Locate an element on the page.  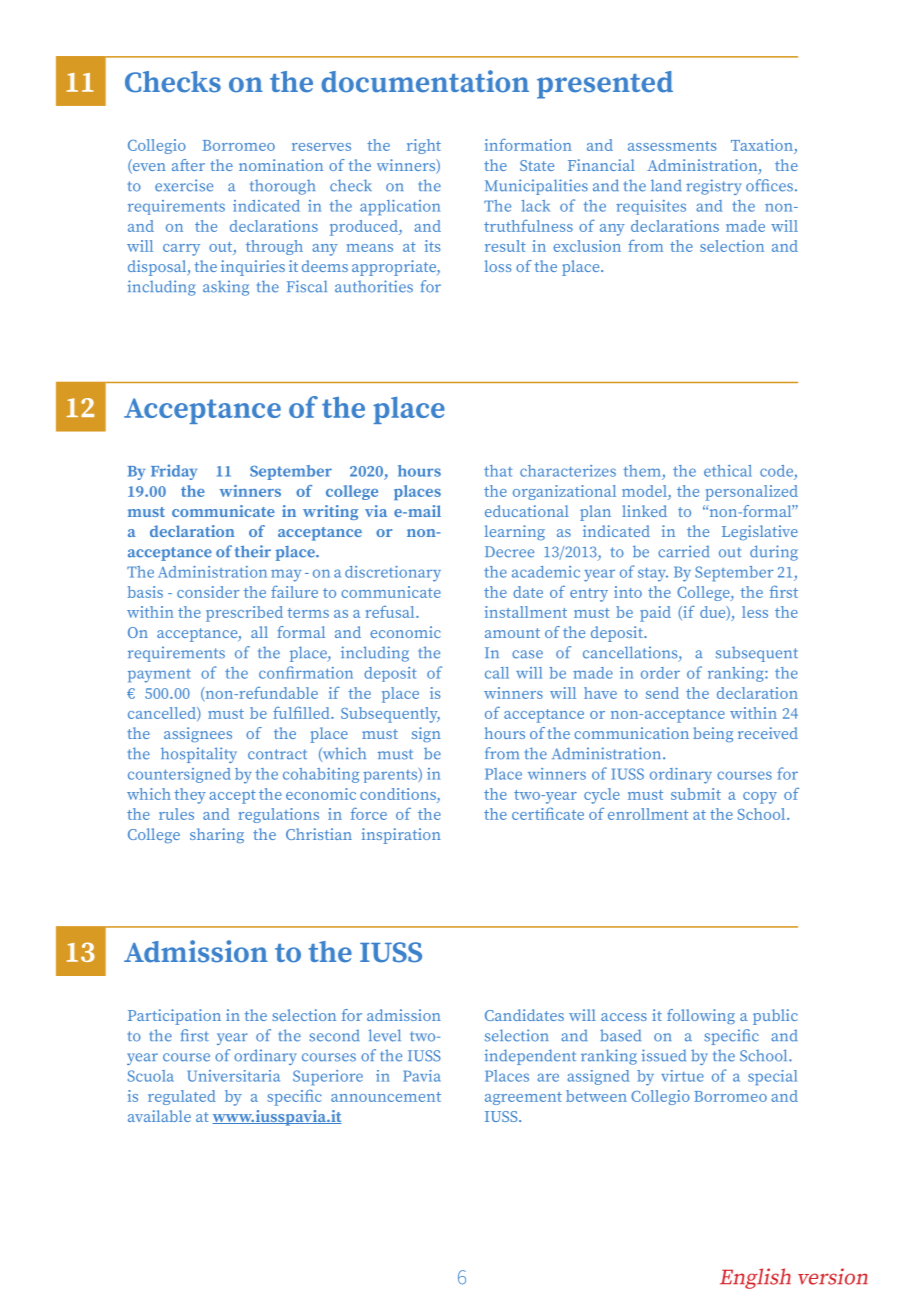
documentation is located at coordinates (425, 81).
